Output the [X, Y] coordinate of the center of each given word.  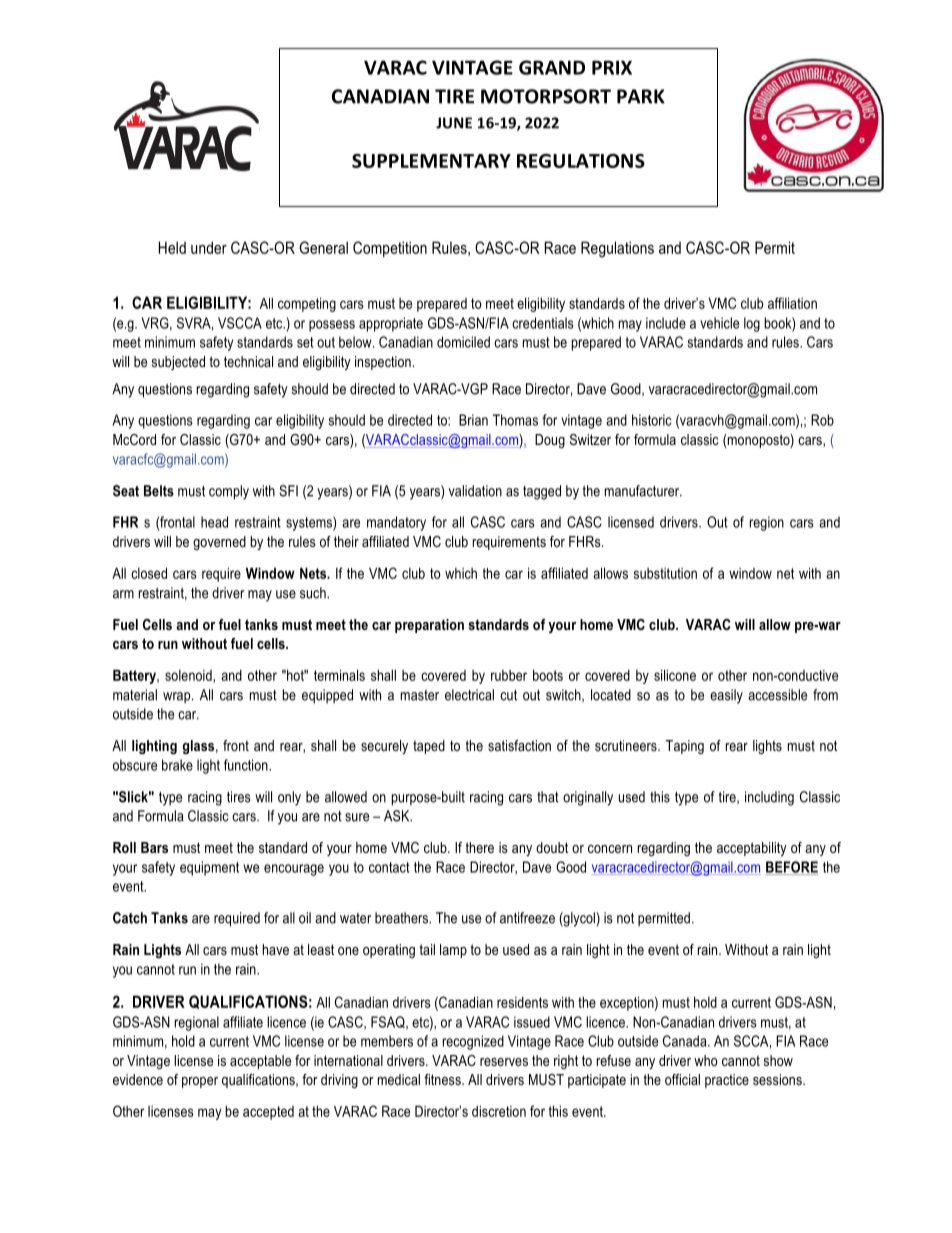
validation [475, 491]
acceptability [752, 849]
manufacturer [643, 491]
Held [172, 247]
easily [726, 696]
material [135, 695]
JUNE [454, 123]
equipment [209, 868]
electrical [469, 695]
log [752, 324]
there [480, 847]
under [209, 247]
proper [200, 1082]
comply [229, 492]
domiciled [463, 342]
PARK [641, 96]
